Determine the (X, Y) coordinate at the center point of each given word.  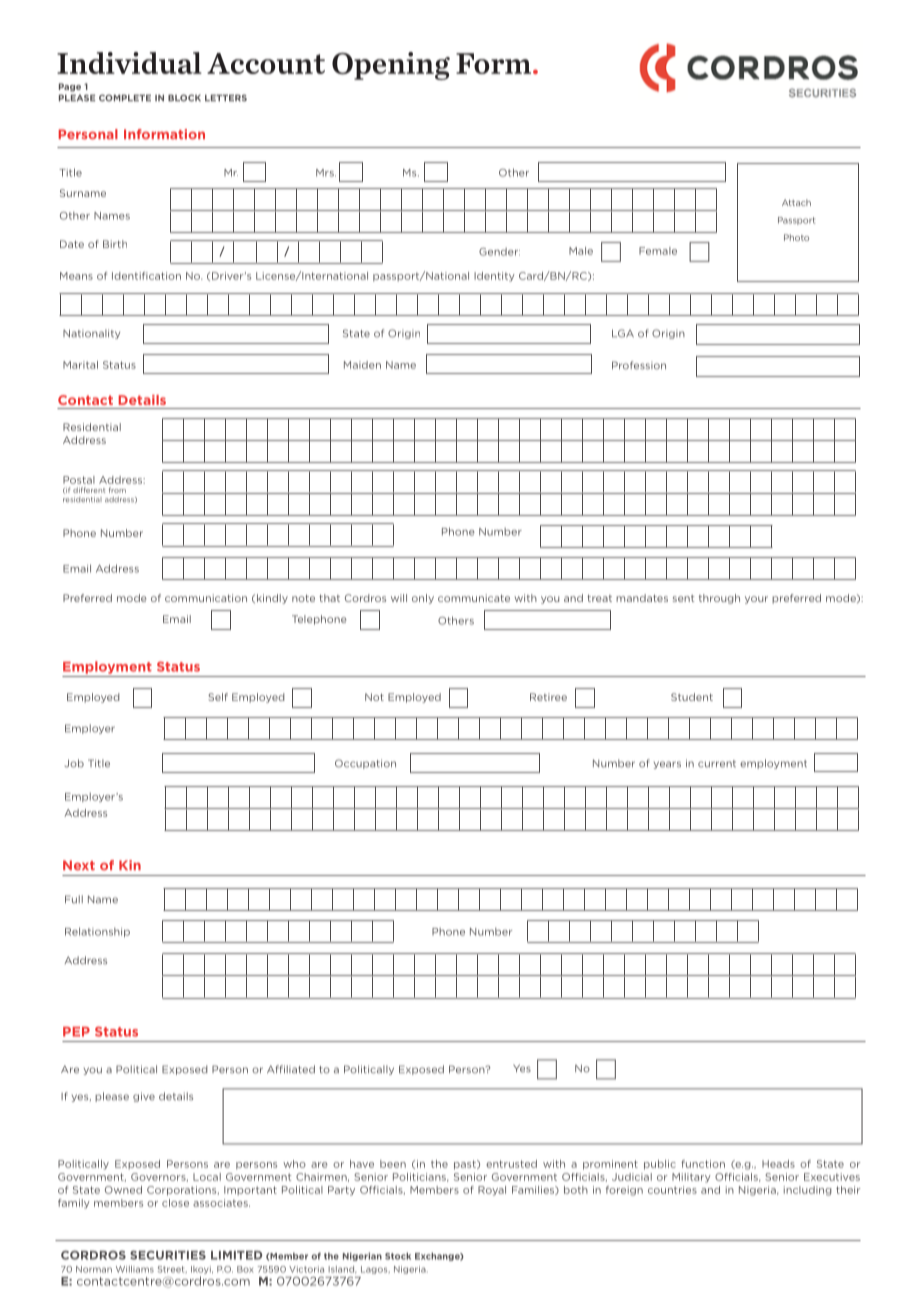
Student (692, 697)
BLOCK (184, 98)
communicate (474, 598)
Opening (391, 66)
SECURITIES (168, 1255)
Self (218, 697)
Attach (796, 202)
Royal (492, 1191)
